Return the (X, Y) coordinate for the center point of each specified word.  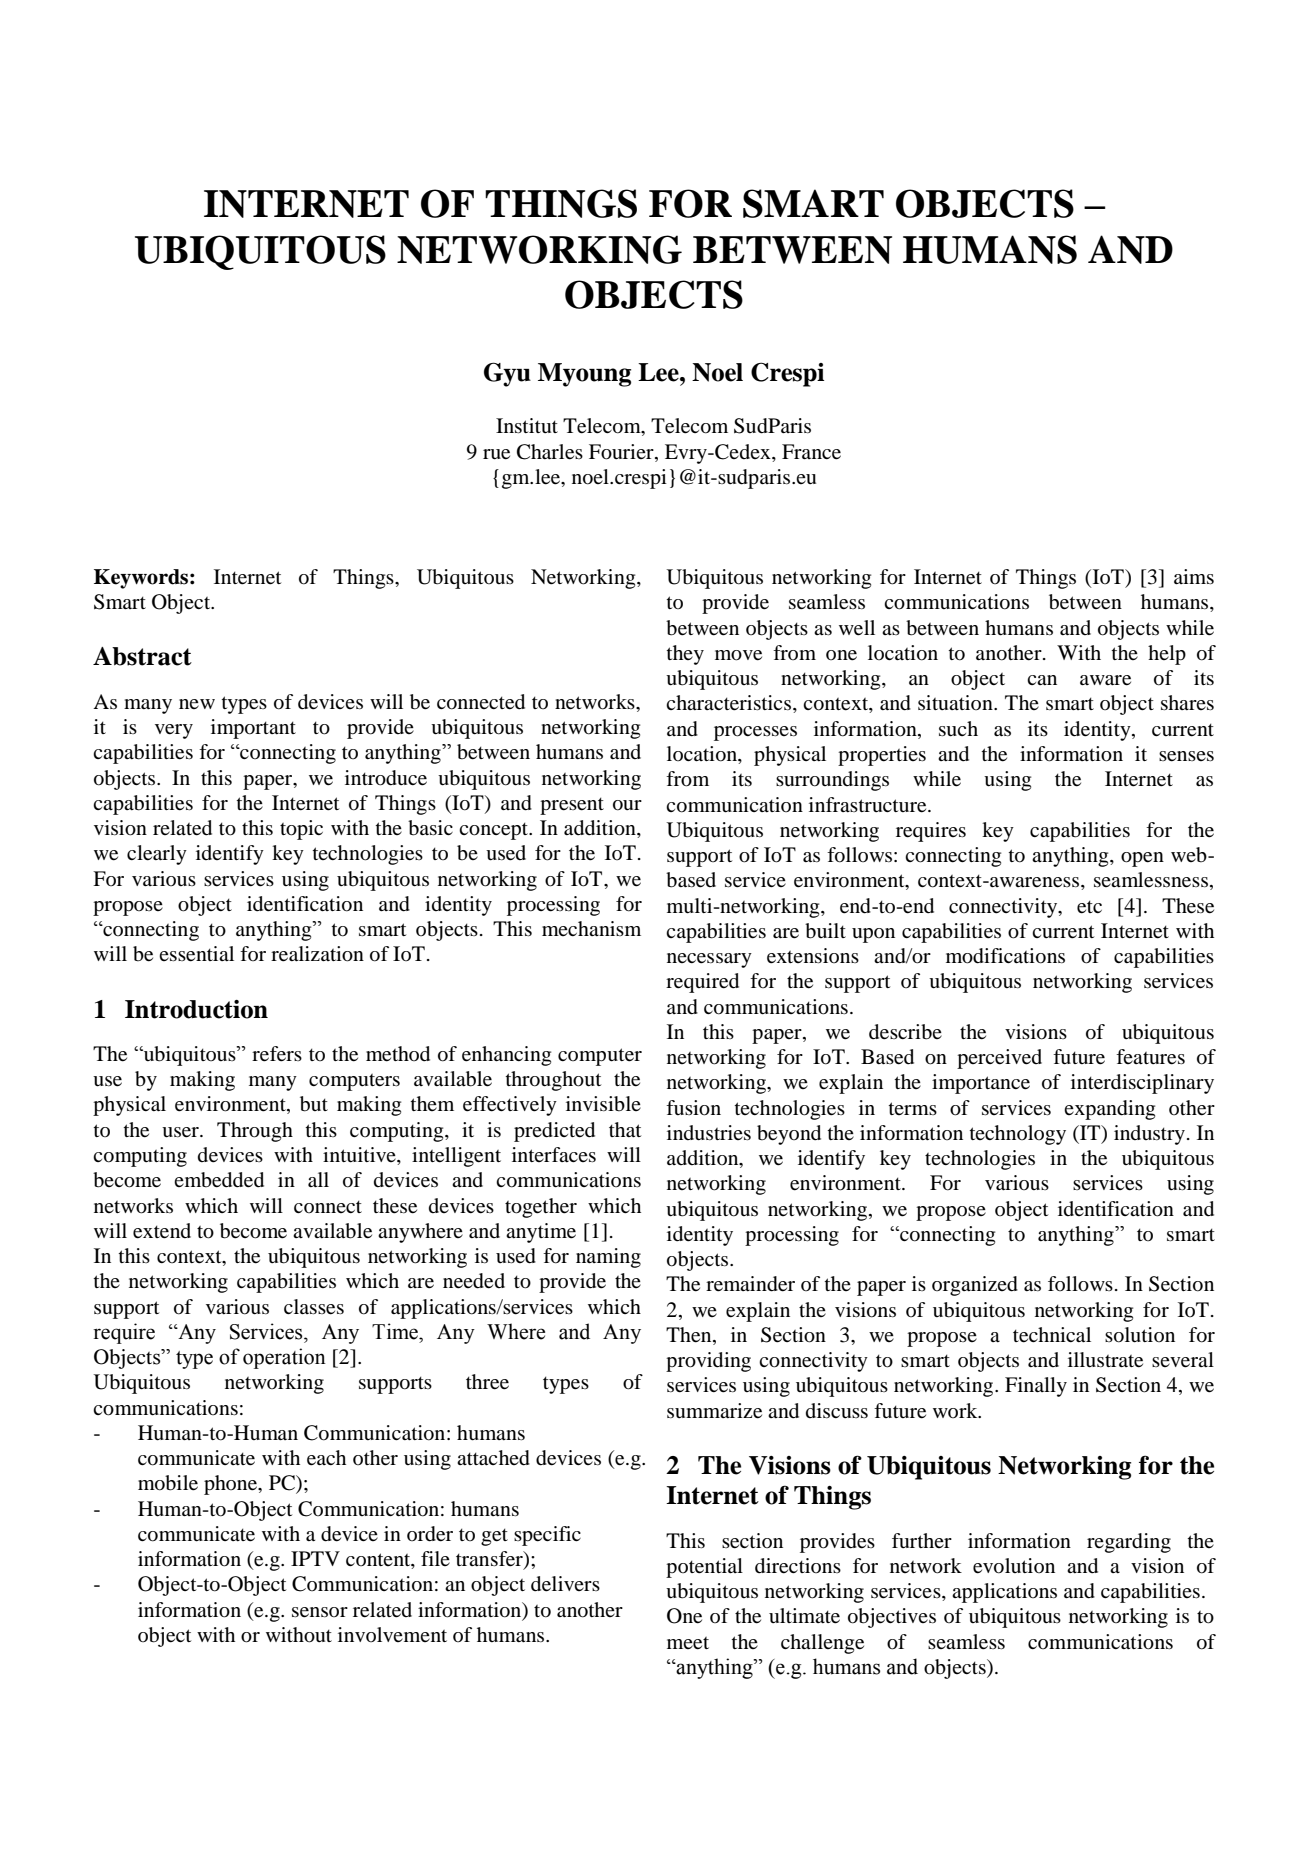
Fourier (622, 452)
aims (1194, 576)
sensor (320, 1612)
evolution (1014, 1566)
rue (496, 454)
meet (688, 1643)
